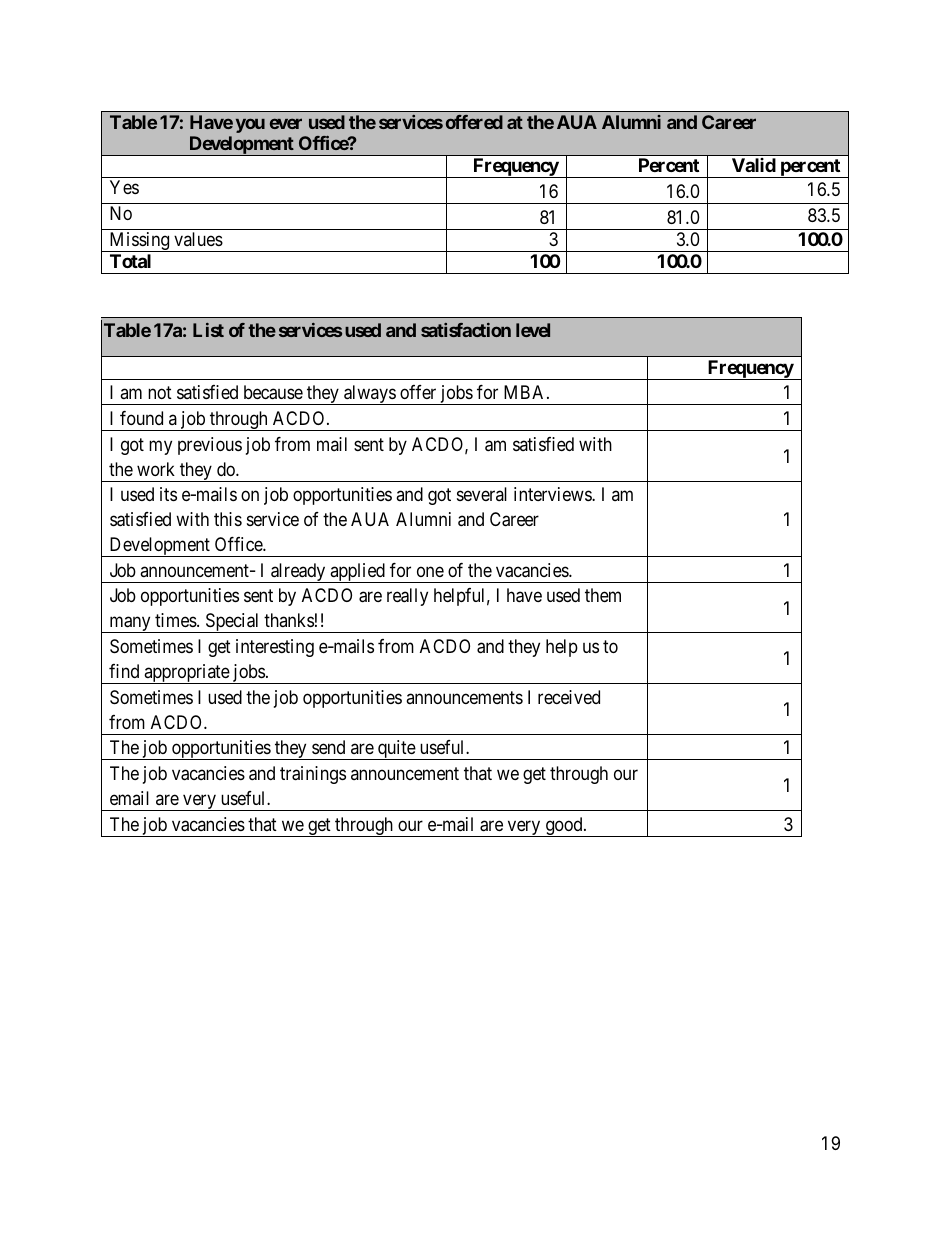 The height and width of the screenshot is (1233, 952). I want to click on values, so click(198, 239).
